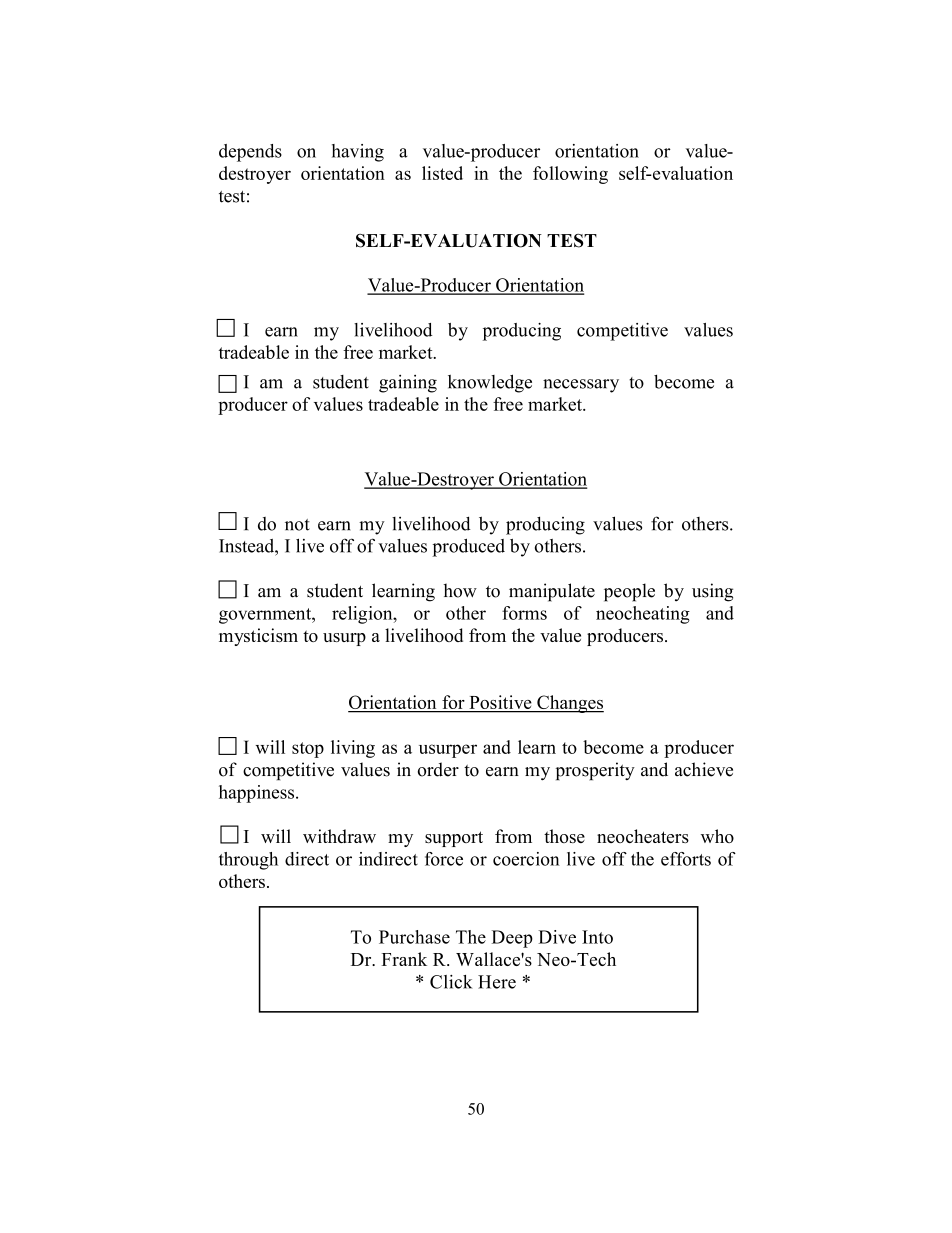 The image size is (952, 1233). Describe the element at coordinates (570, 175) in the document. I see `following` at that location.
